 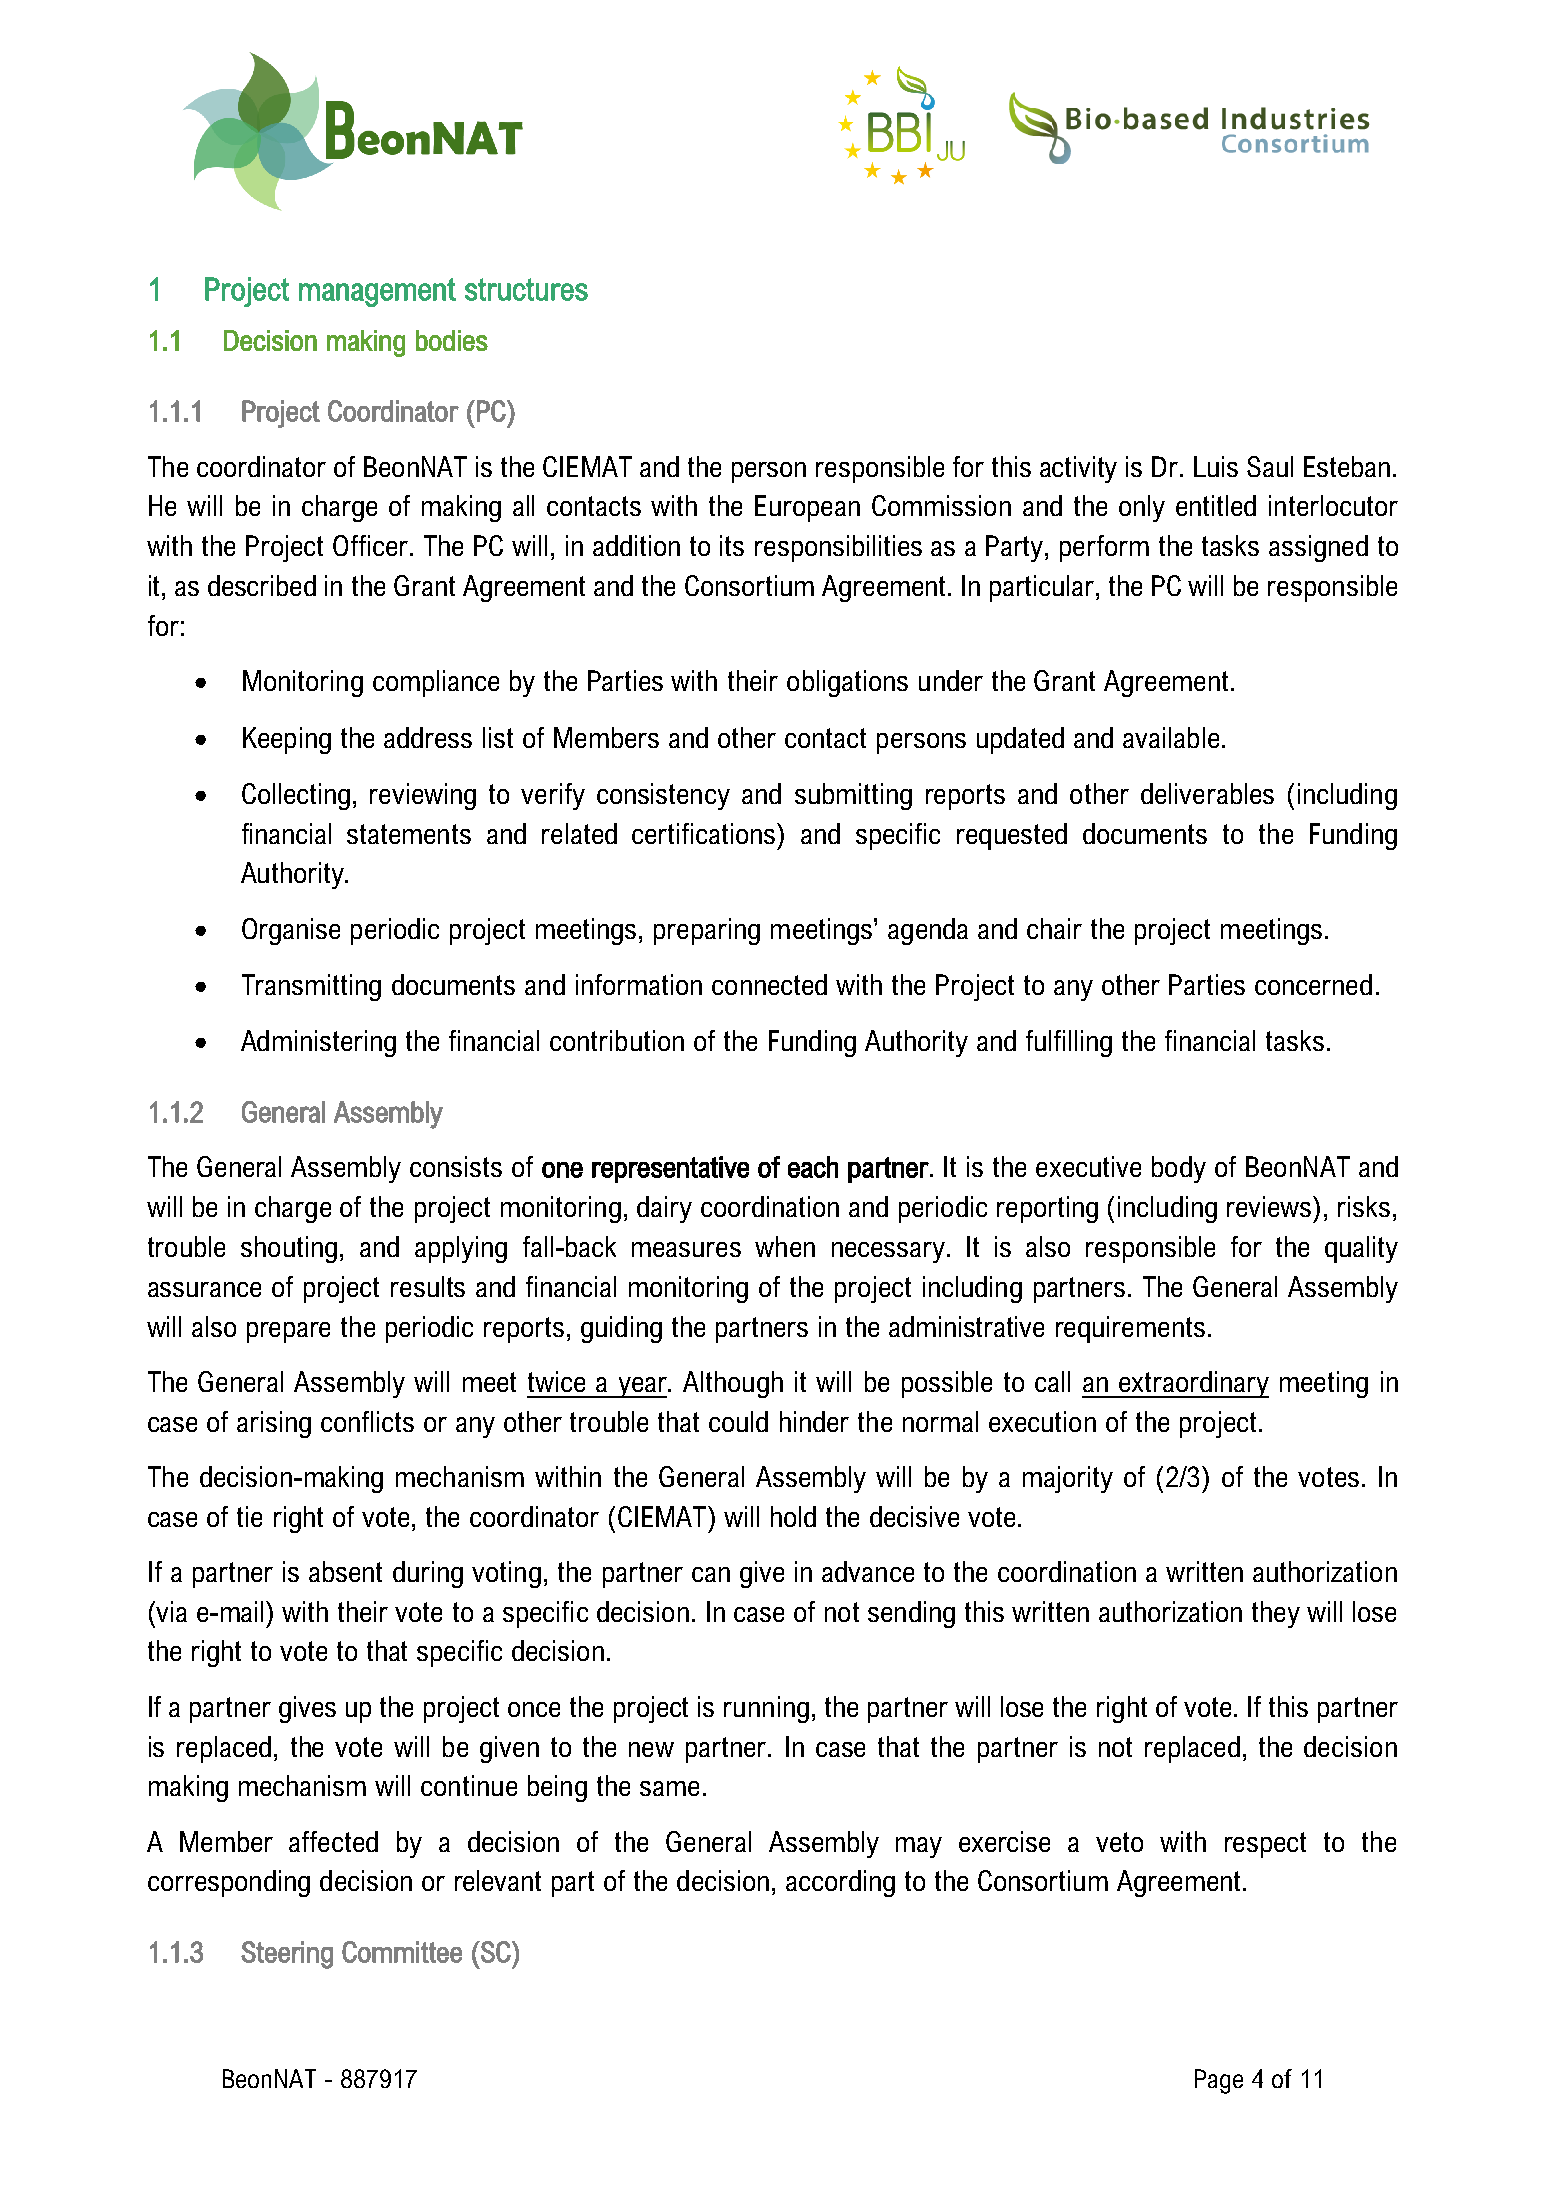 What do you see at coordinates (1179, 1169) in the screenshot?
I see `body` at bounding box center [1179, 1169].
